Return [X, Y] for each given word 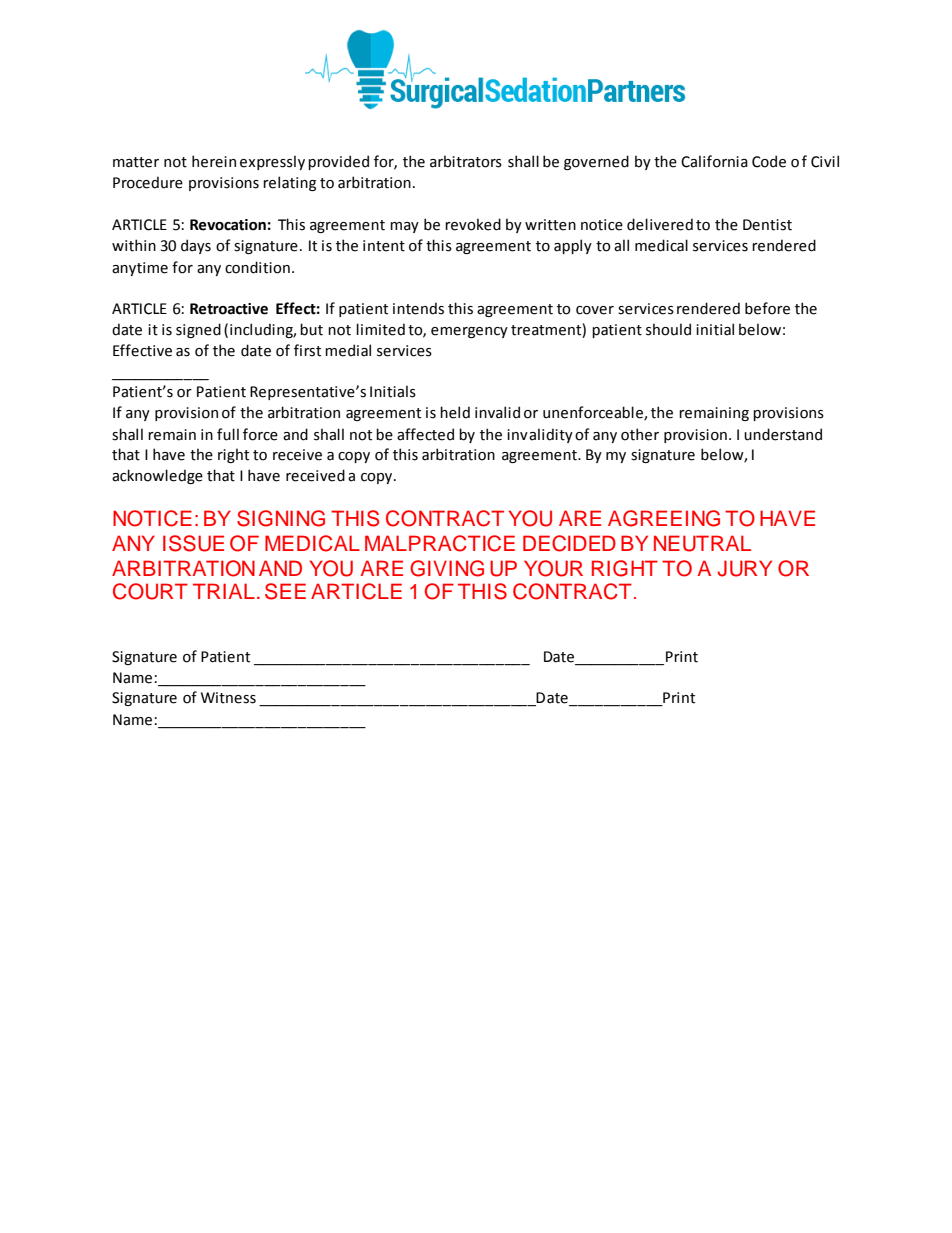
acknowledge [157, 476]
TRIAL [224, 591]
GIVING [447, 568]
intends [418, 308]
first [307, 350]
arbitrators [466, 161]
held [455, 412]
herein [214, 161]
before [767, 308]
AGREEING [664, 518]
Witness [228, 698]
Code [769, 161]
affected [425, 434]
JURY [744, 568]
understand [783, 434]
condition [257, 267]
